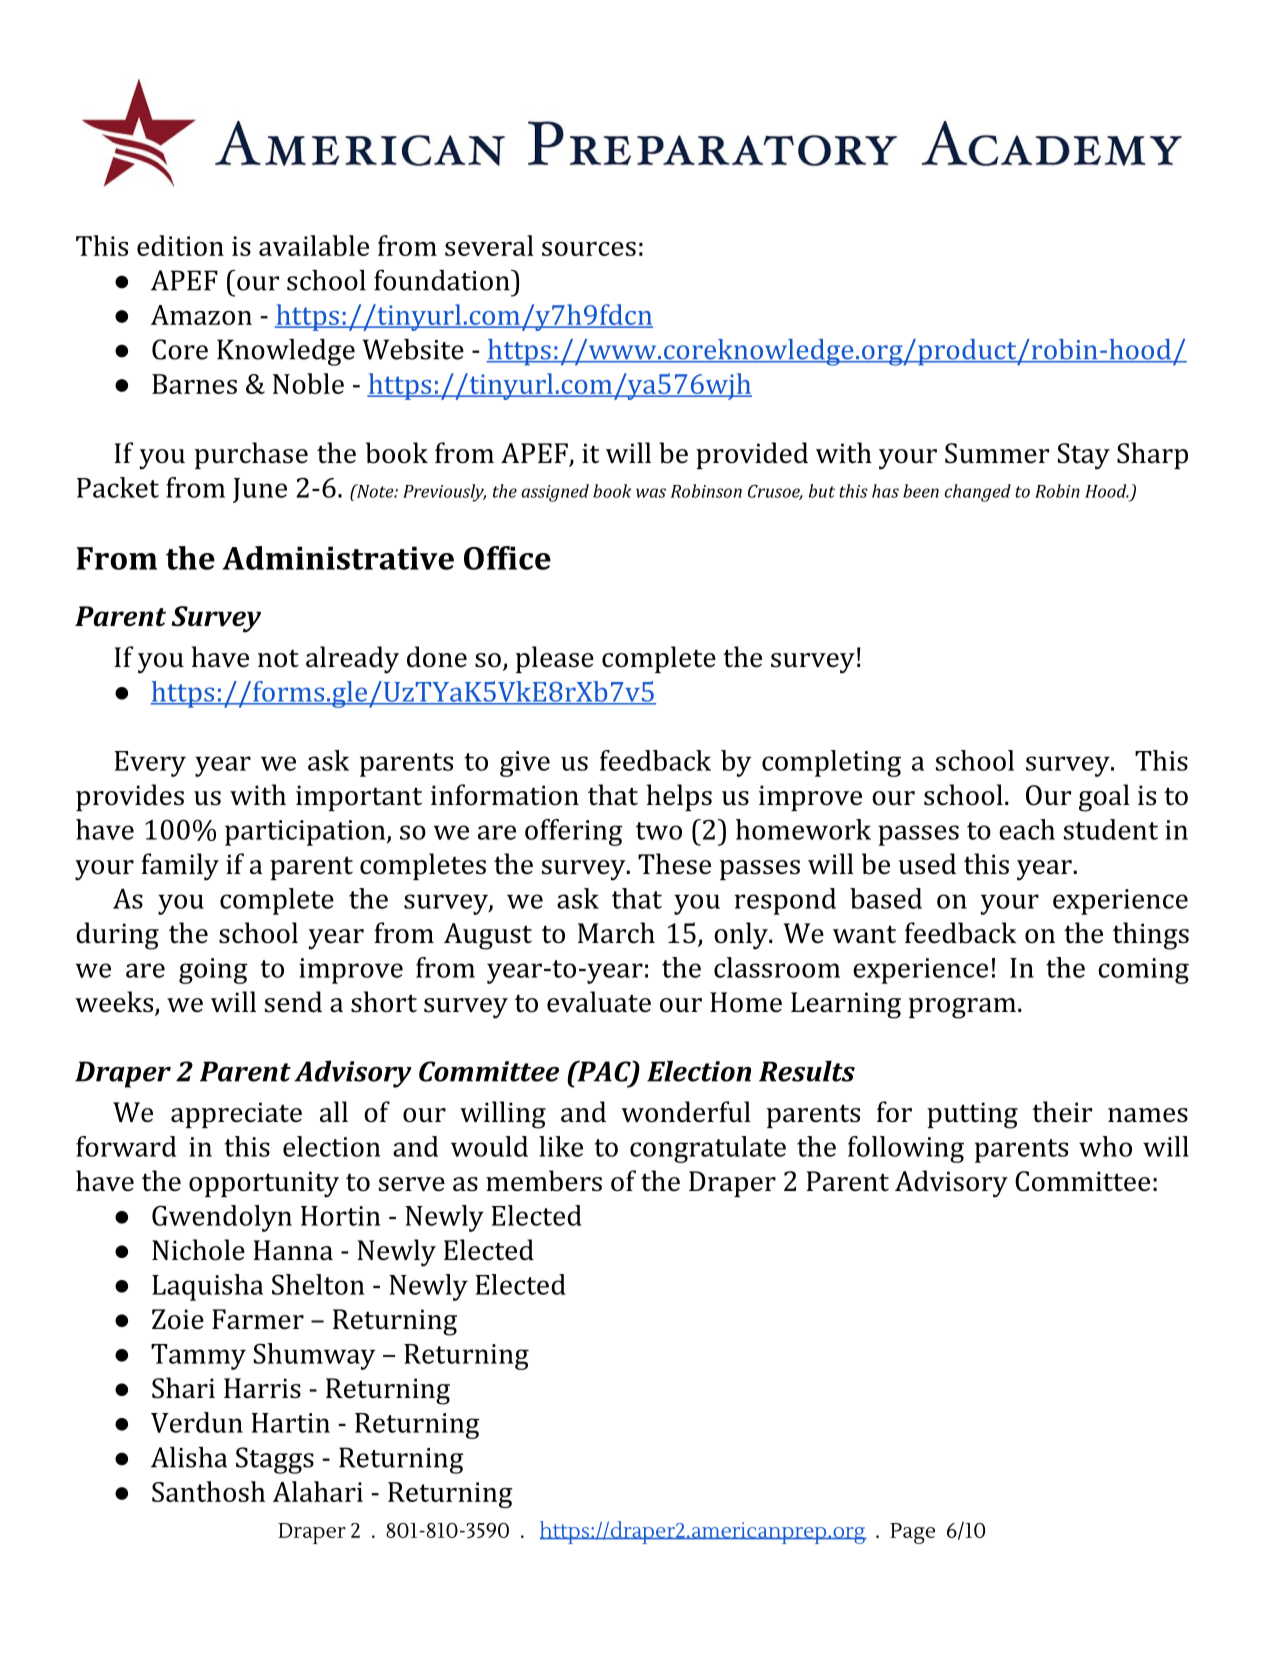  What do you see at coordinates (589, 249) in the document?
I see `sources` at bounding box center [589, 249].
